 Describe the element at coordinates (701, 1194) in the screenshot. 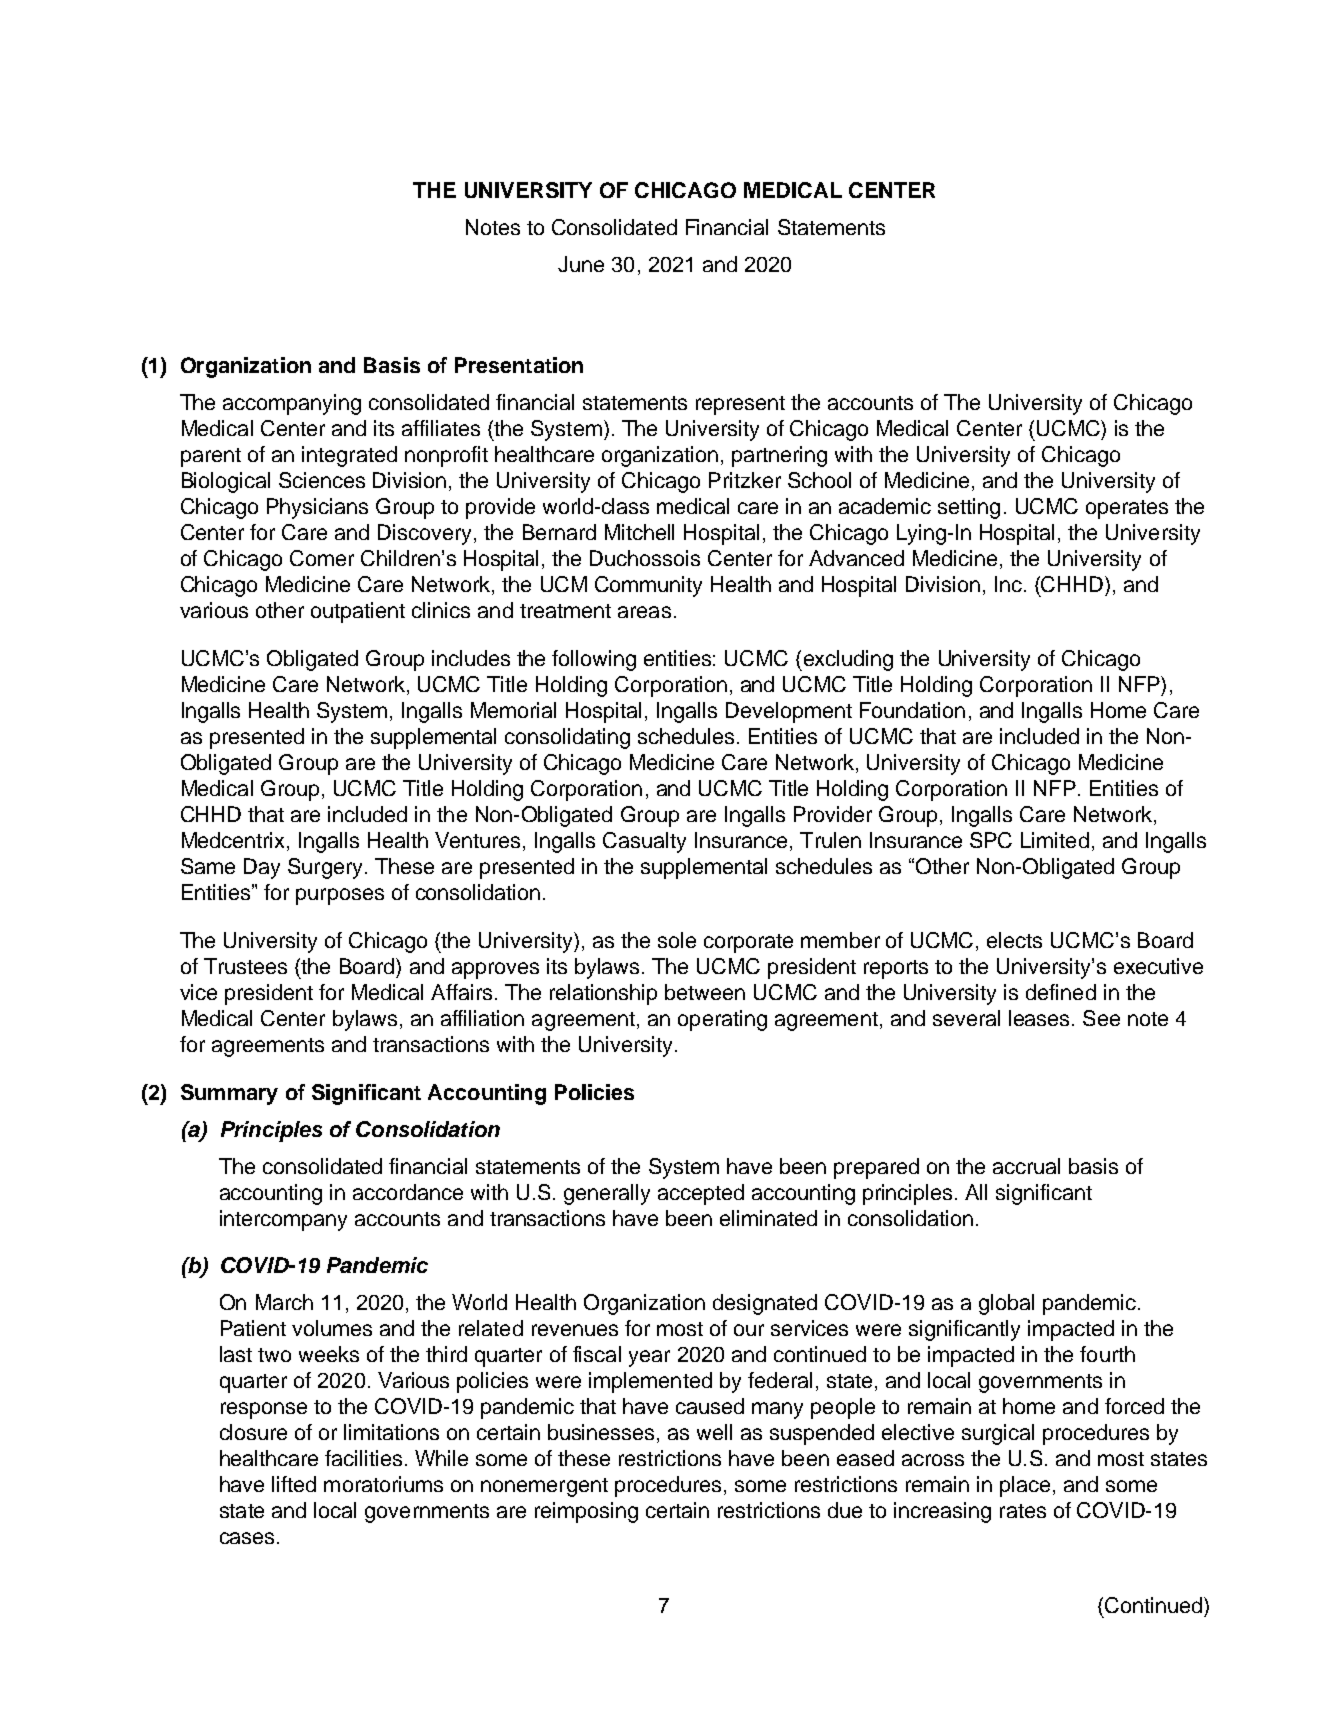

I see `accepted` at that location.
